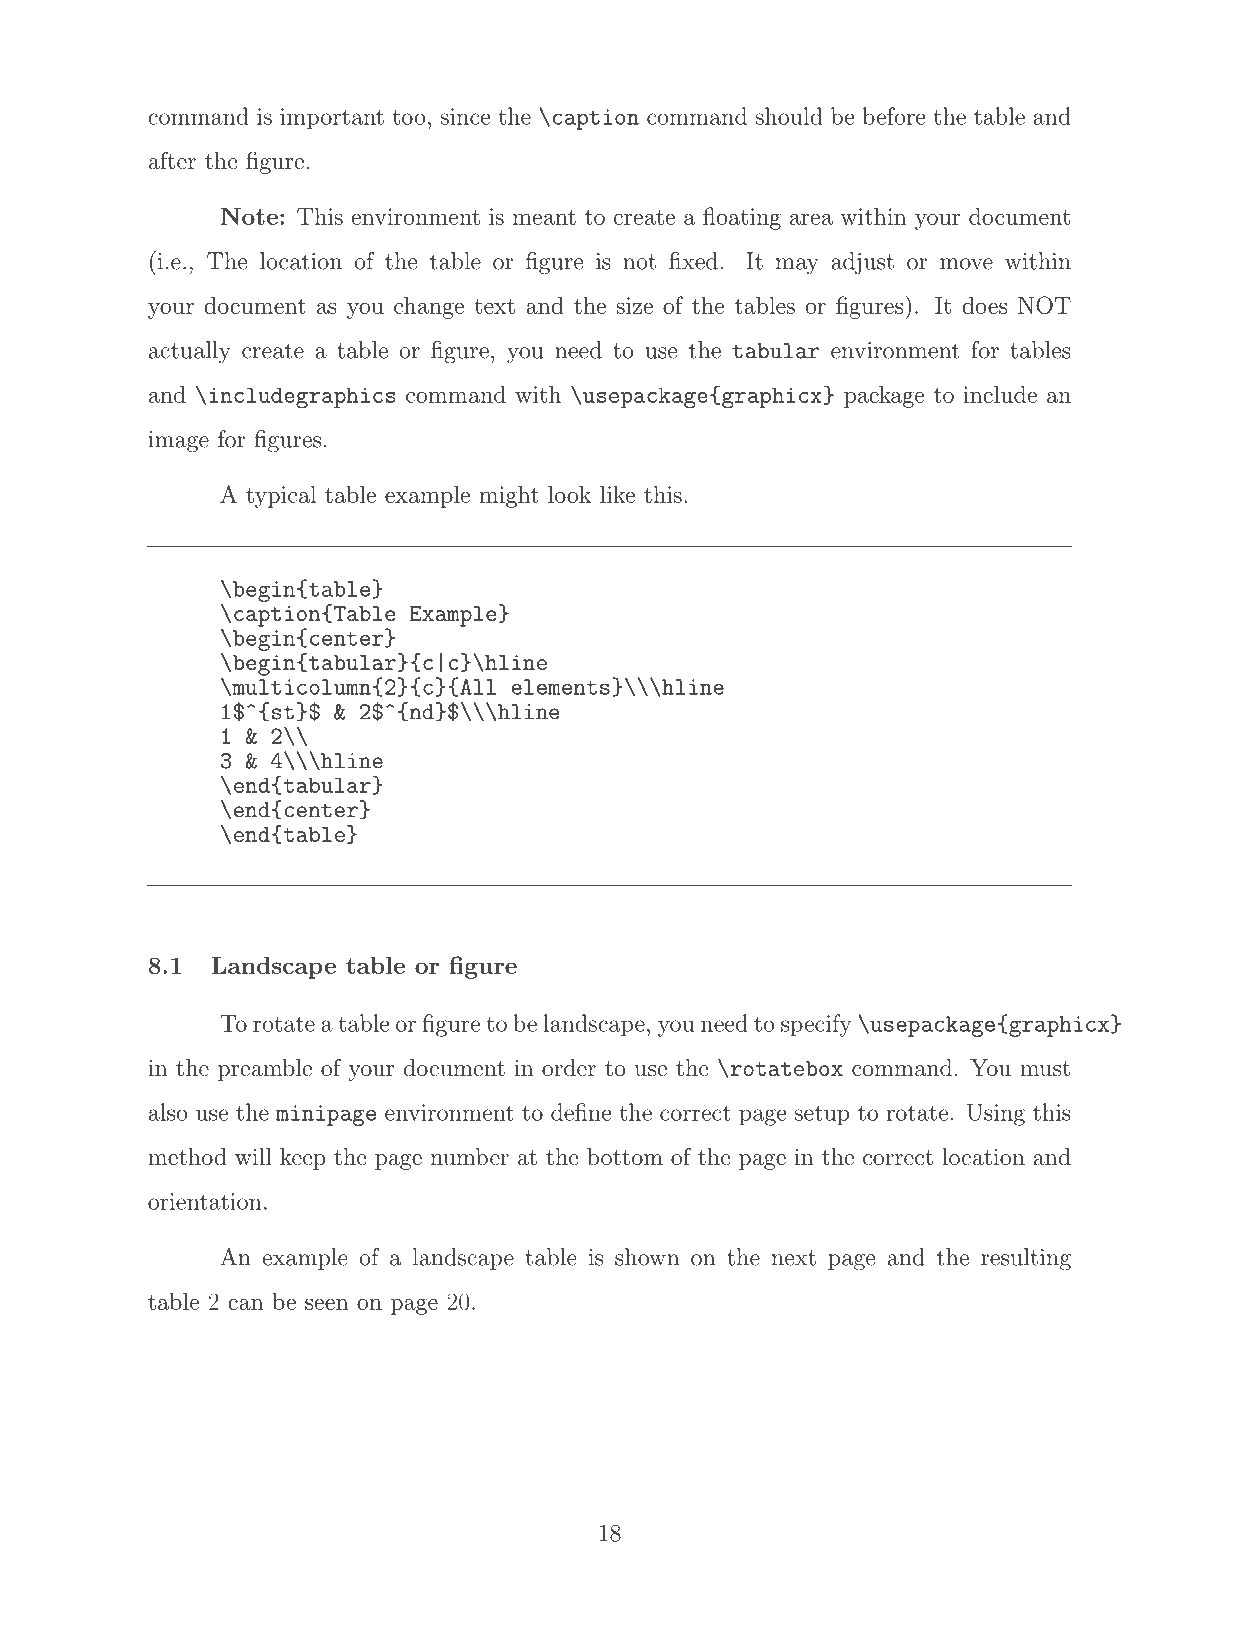  I want to click on preamble, so click(265, 1070).
